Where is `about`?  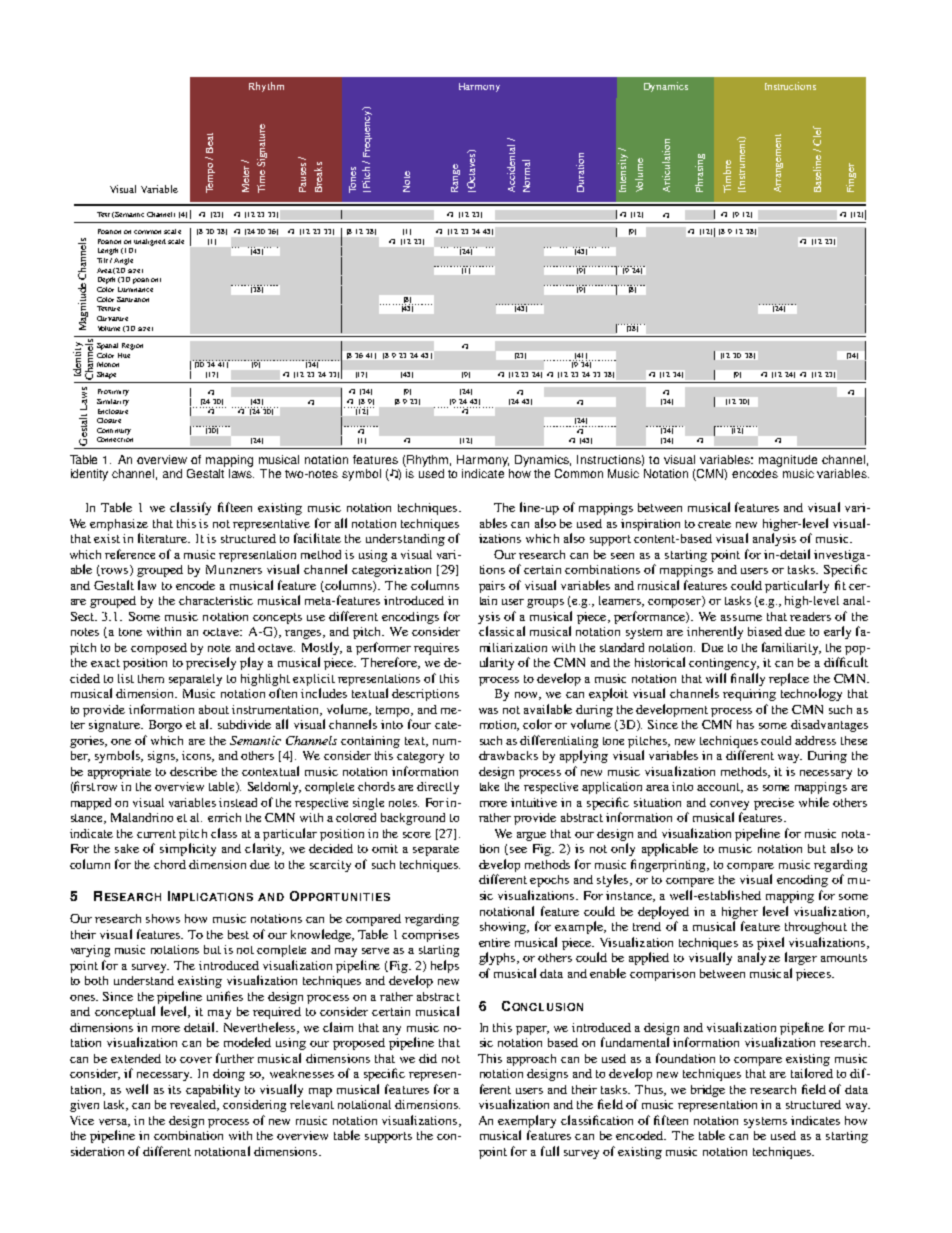 about is located at coordinates (214, 709).
